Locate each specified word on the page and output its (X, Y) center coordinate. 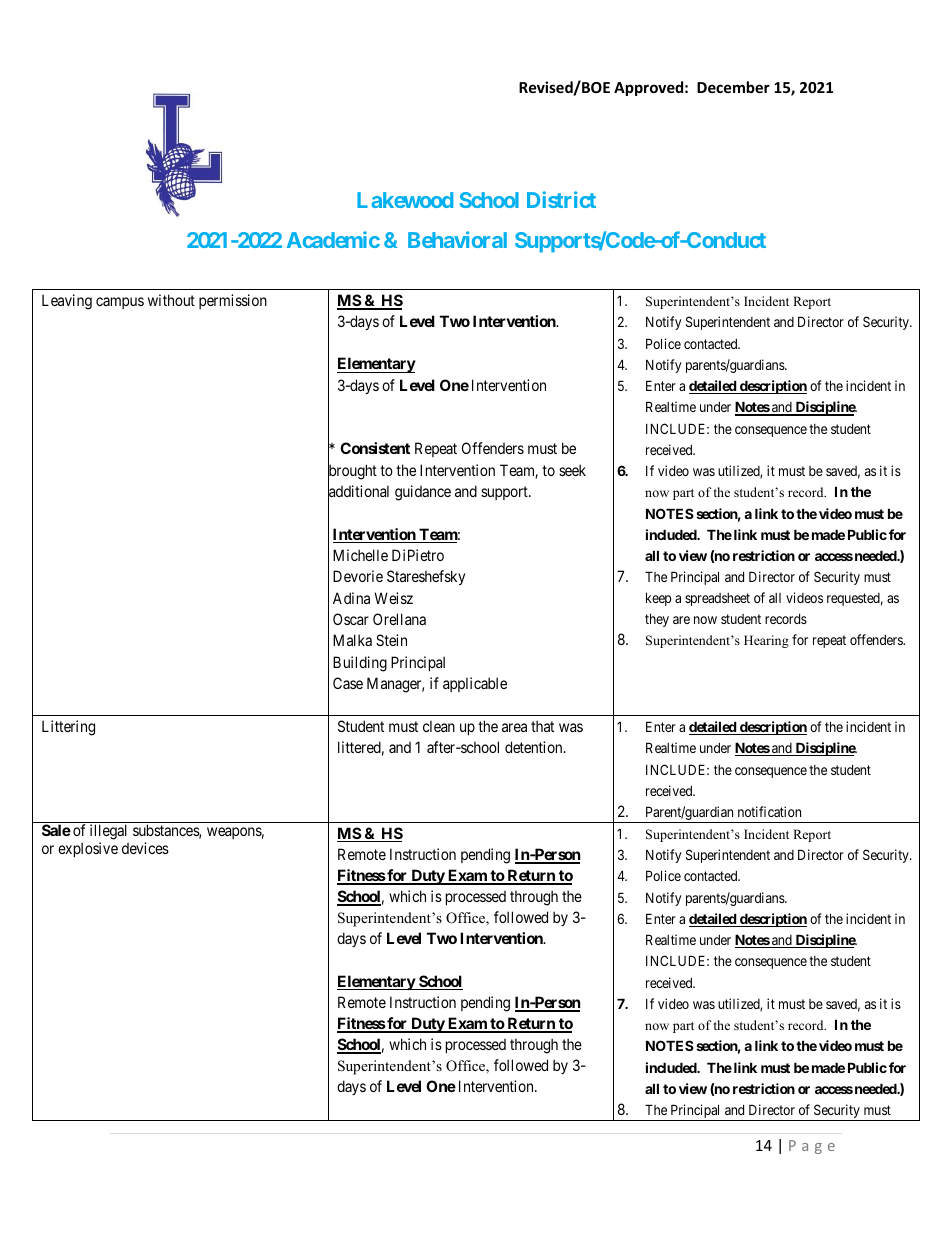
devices (145, 848)
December (733, 87)
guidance (423, 493)
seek (572, 470)
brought (352, 472)
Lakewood (405, 200)
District (561, 199)
